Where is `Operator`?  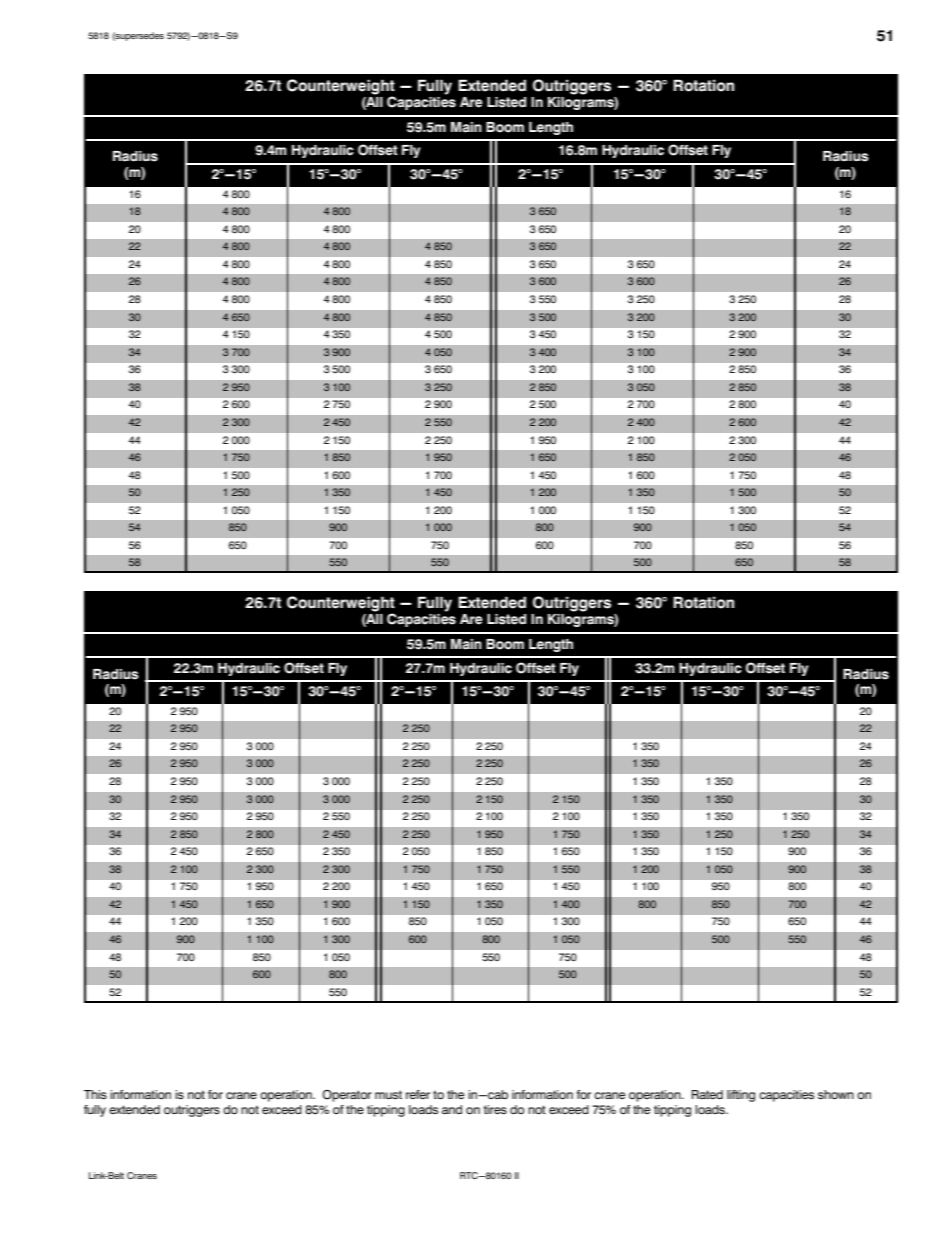
Operator is located at coordinates (347, 1096).
